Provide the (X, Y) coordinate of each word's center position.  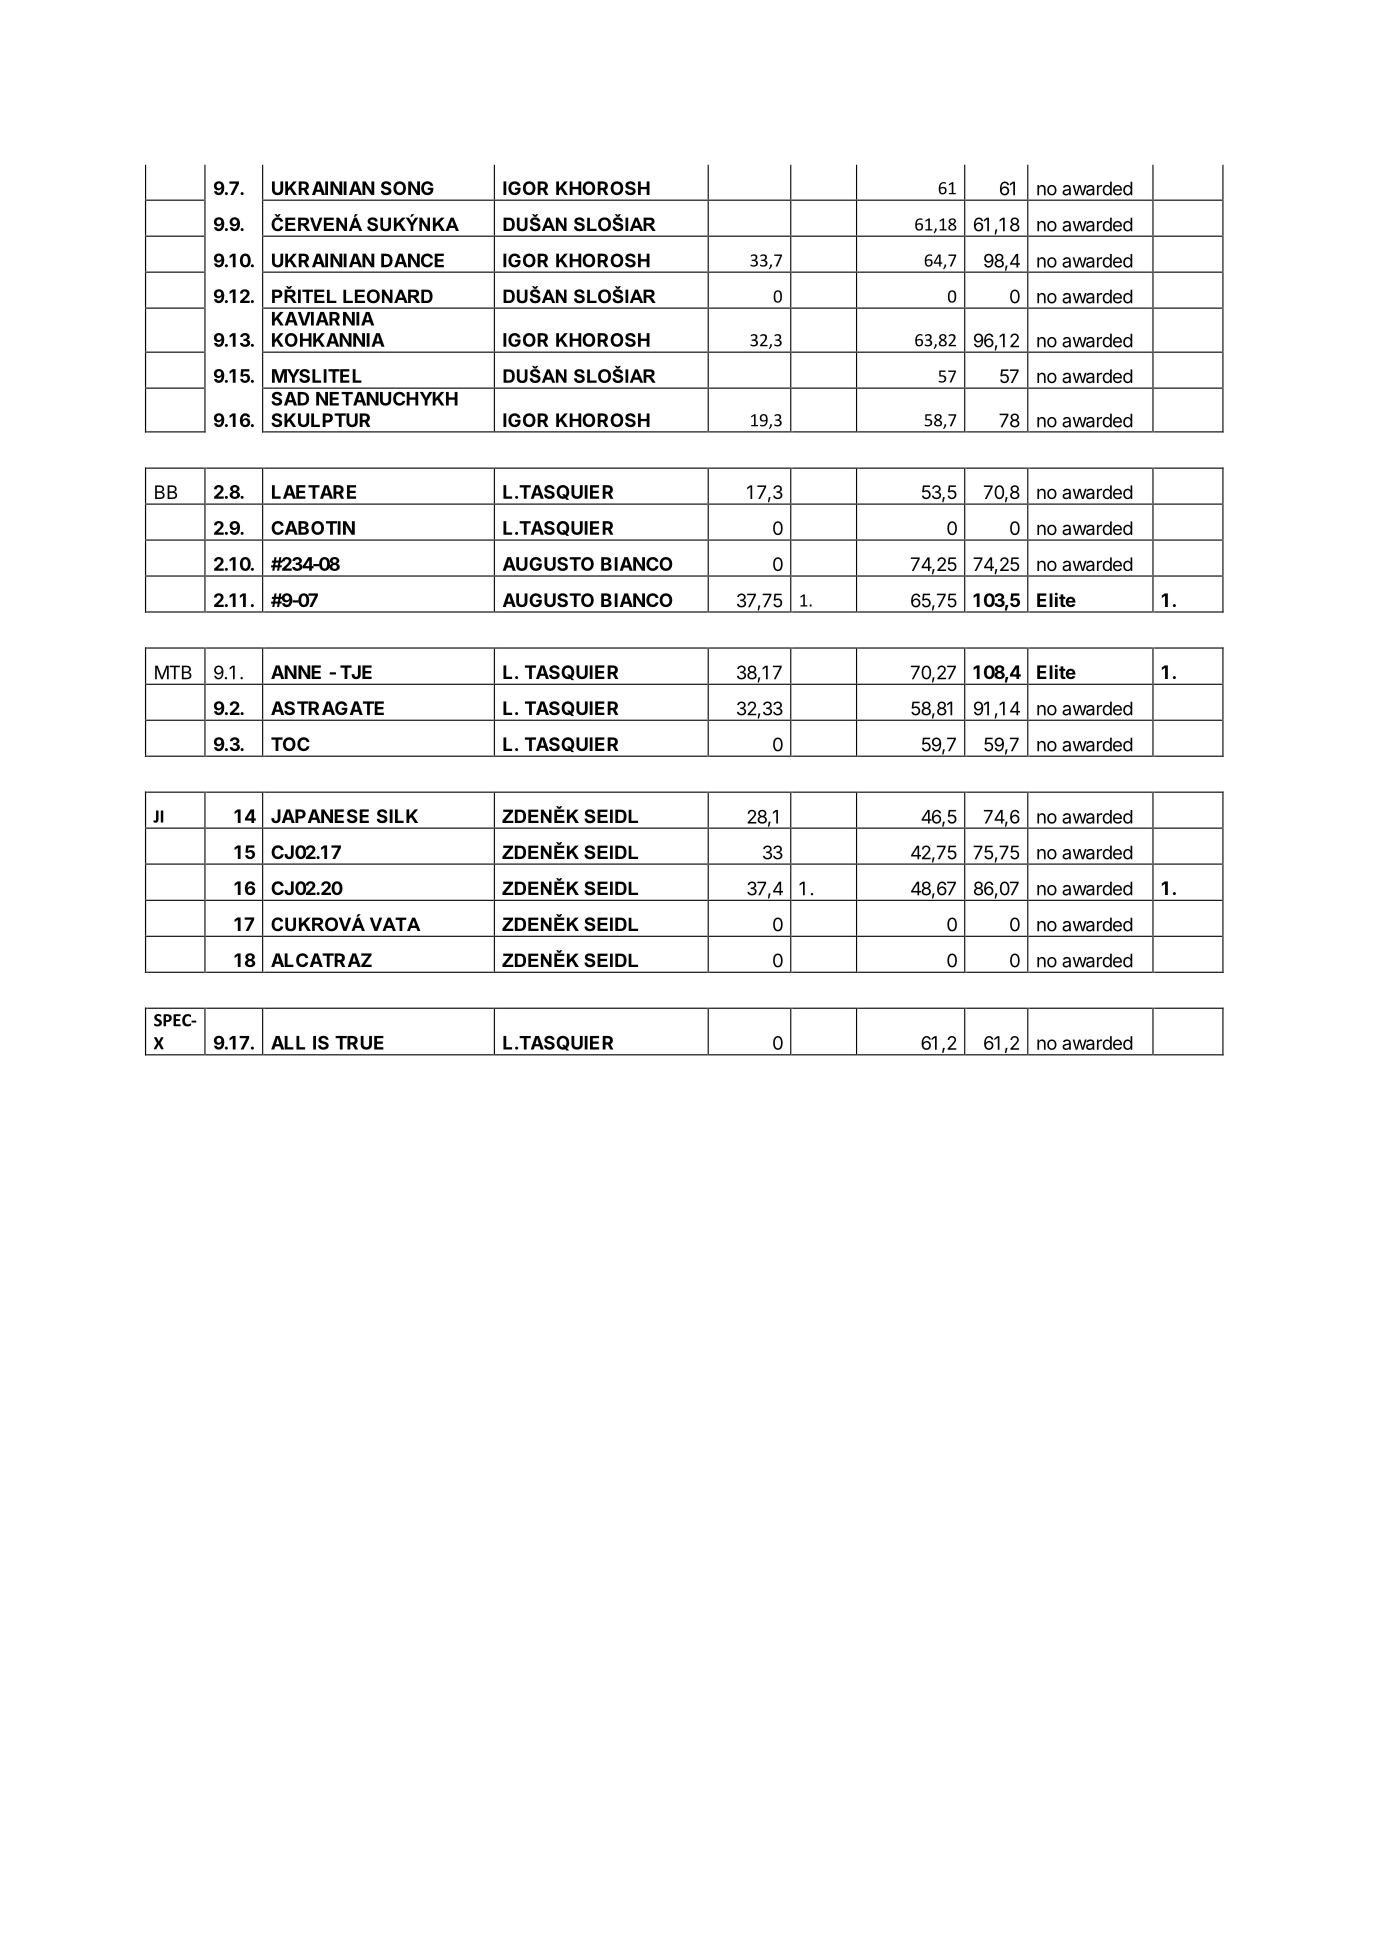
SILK (397, 816)
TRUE (359, 1043)
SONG (407, 188)
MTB (173, 672)
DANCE (412, 260)
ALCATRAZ (321, 960)
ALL (288, 1043)
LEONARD (388, 296)
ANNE (296, 672)
